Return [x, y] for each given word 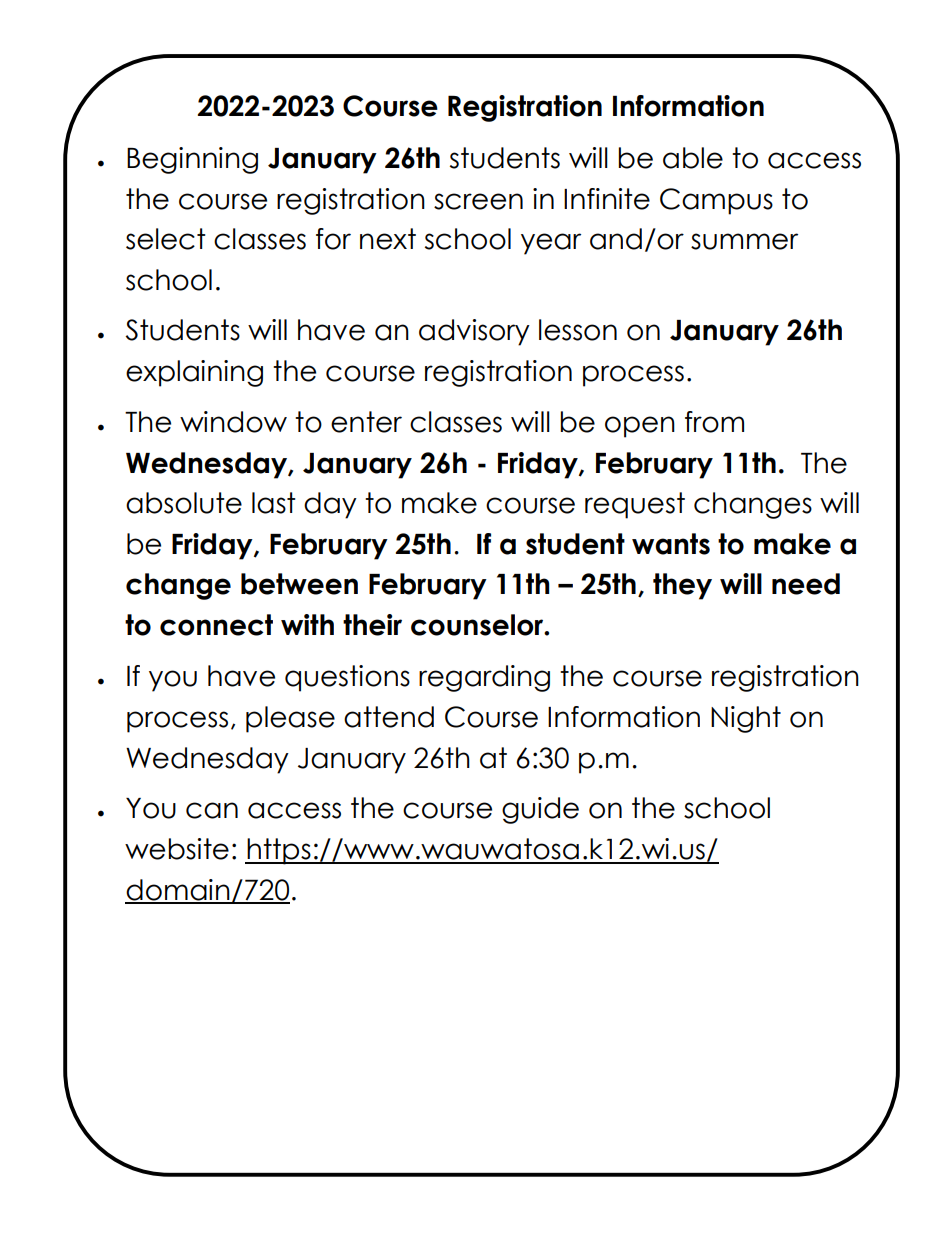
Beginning [192, 160]
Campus [716, 201]
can [212, 810]
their [372, 625]
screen [478, 201]
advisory [474, 332]
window [233, 422]
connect [216, 625]
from [714, 422]
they [682, 586]
